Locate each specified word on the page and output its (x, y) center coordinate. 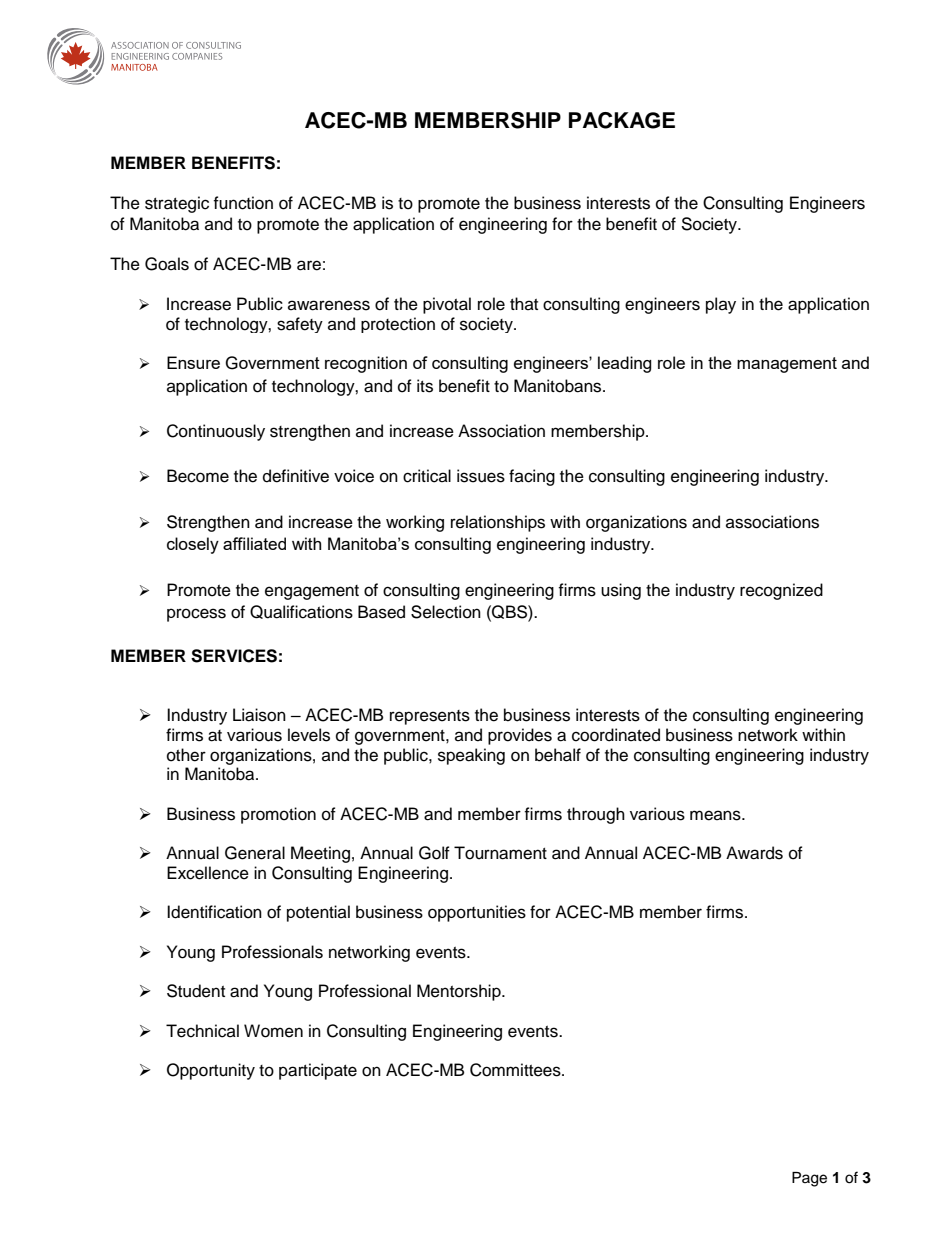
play (721, 305)
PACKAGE (622, 120)
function (243, 203)
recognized (781, 591)
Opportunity (211, 1071)
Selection (446, 612)
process (196, 615)
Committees (516, 1070)
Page (809, 1179)
